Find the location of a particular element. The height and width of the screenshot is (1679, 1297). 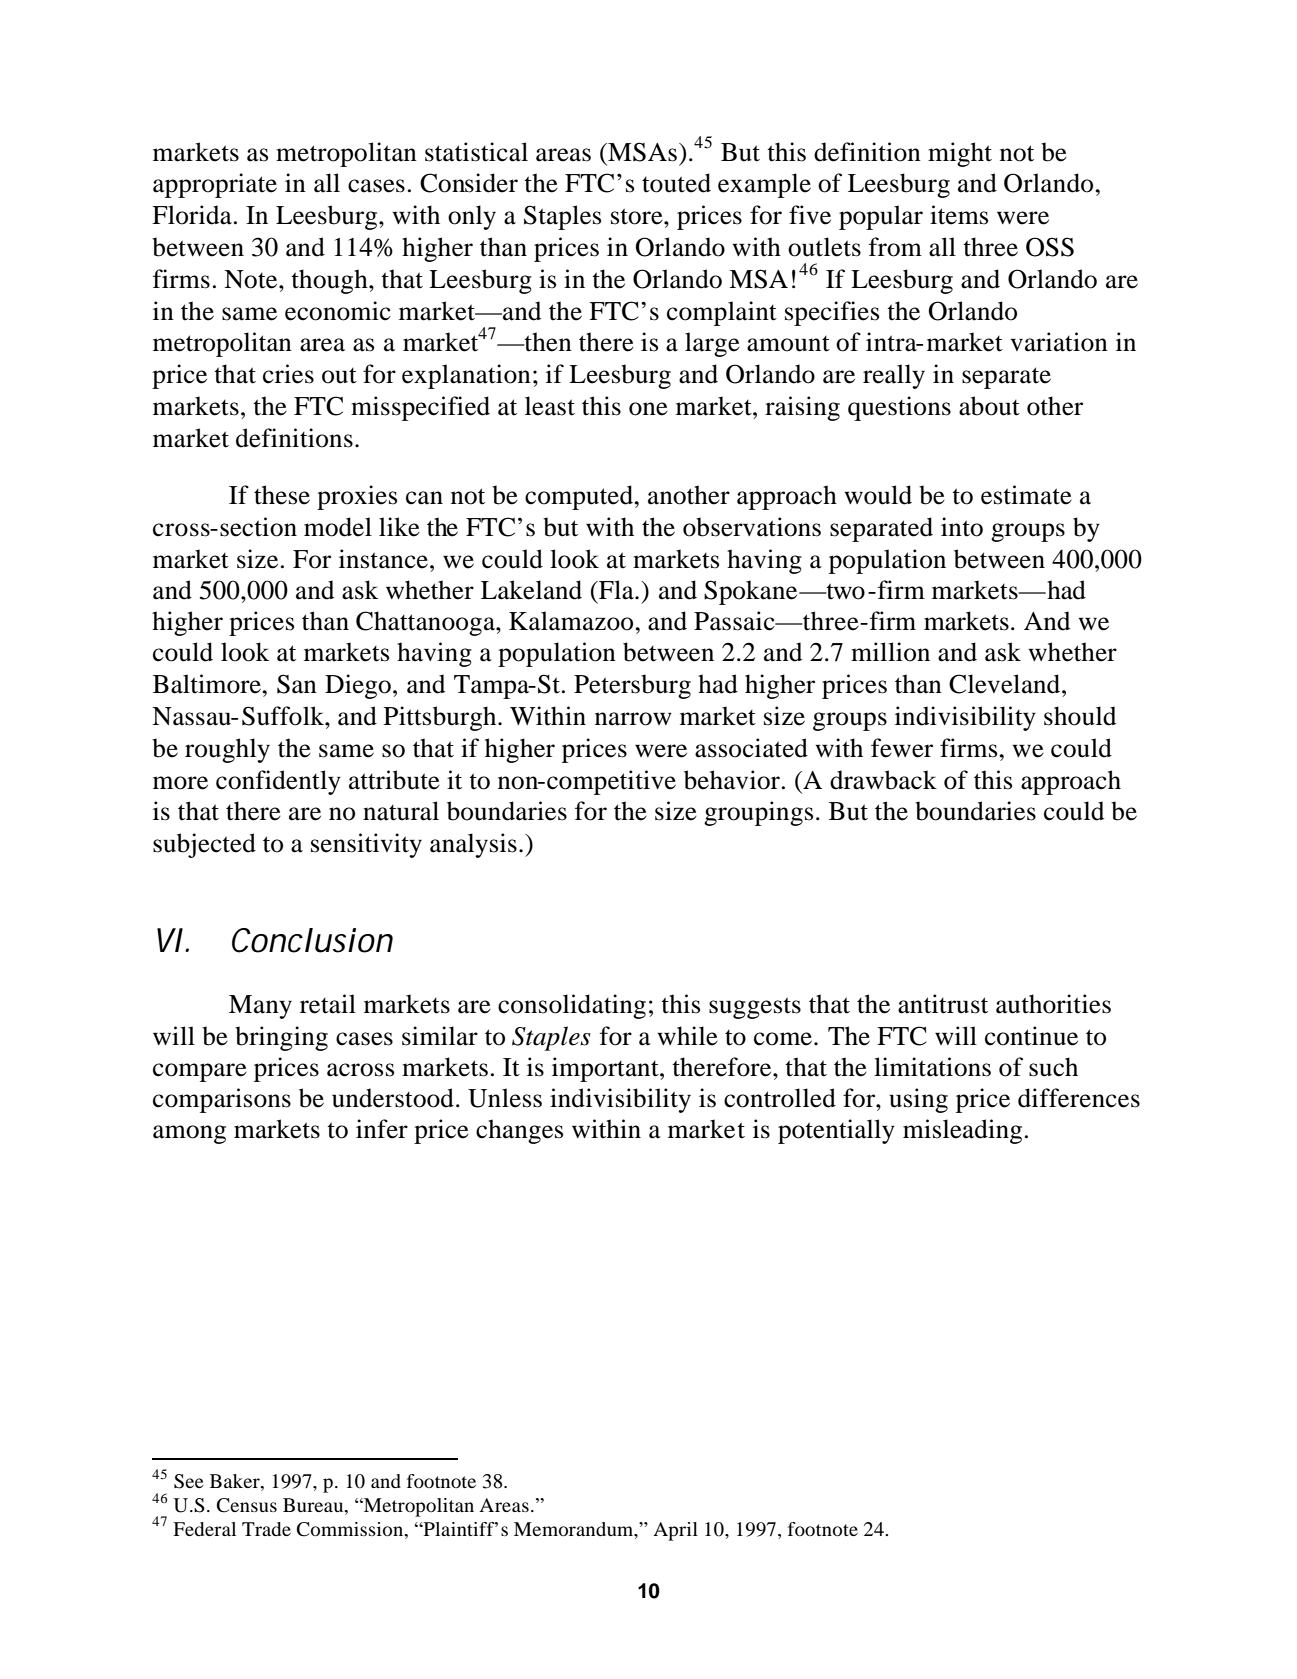

Cleveland is located at coordinates (1006, 684).
